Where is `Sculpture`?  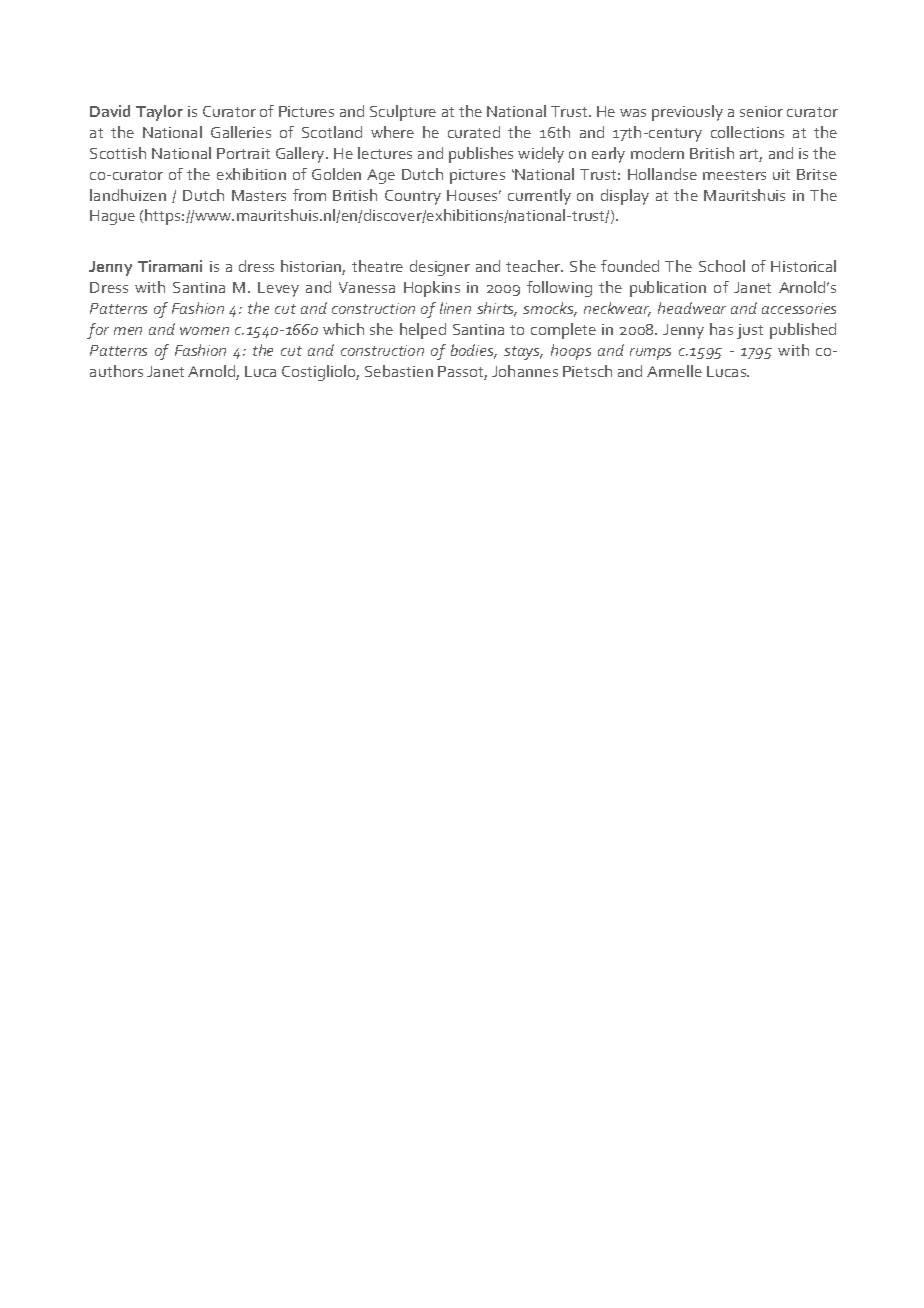
Sculpture is located at coordinates (403, 113).
